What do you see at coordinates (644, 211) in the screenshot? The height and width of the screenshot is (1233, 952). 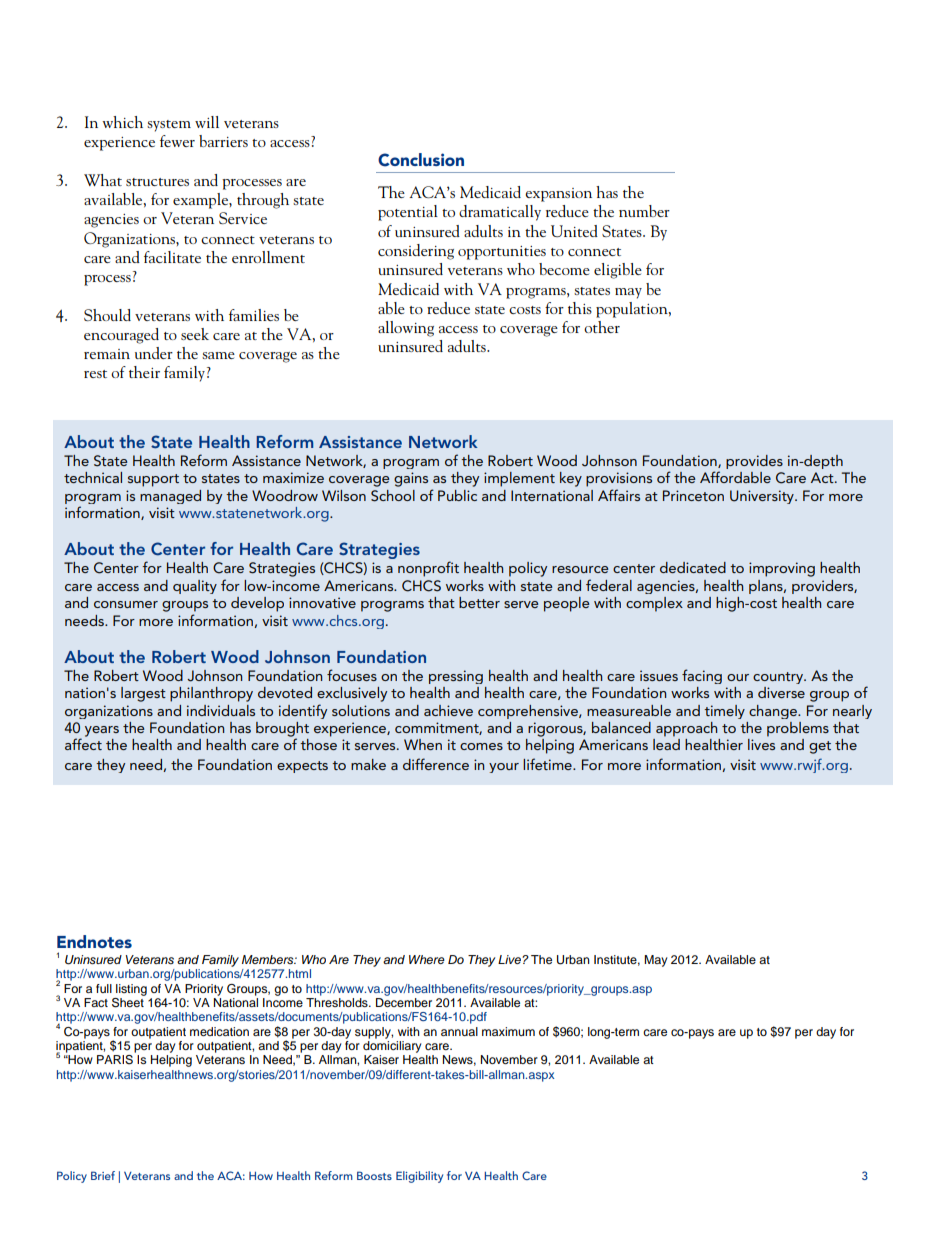 I see `number` at bounding box center [644, 211].
